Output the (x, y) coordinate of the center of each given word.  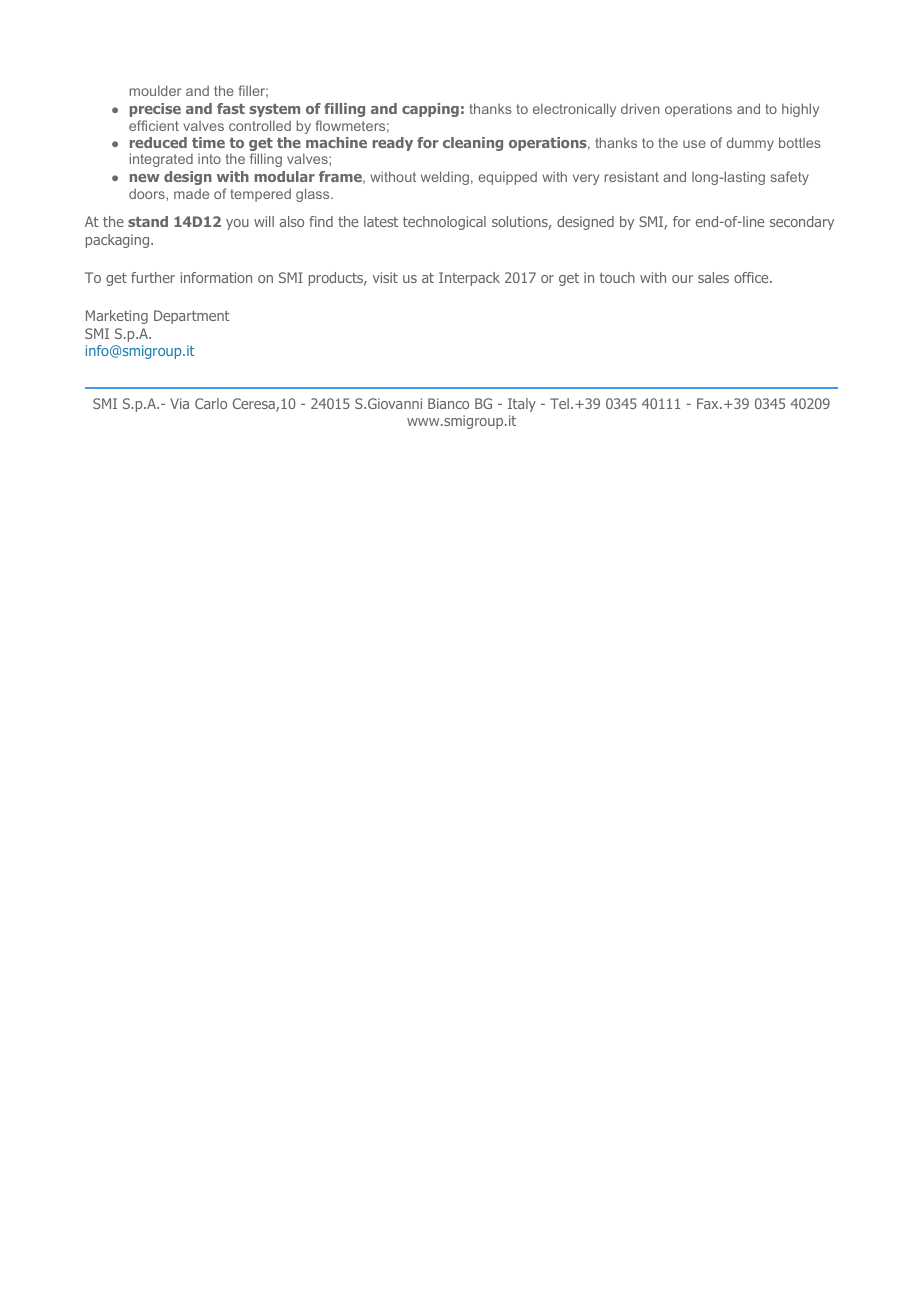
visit (385, 277)
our (682, 279)
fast (231, 108)
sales (713, 277)
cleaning (473, 144)
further (153, 277)
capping (430, 110)
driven (640, 108)
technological (444, 223)
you (237, 224)
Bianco (448, 403)
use (694, 144)
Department (192, 317)
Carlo (211, 403)
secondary (802, 223)
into (209, 159)
